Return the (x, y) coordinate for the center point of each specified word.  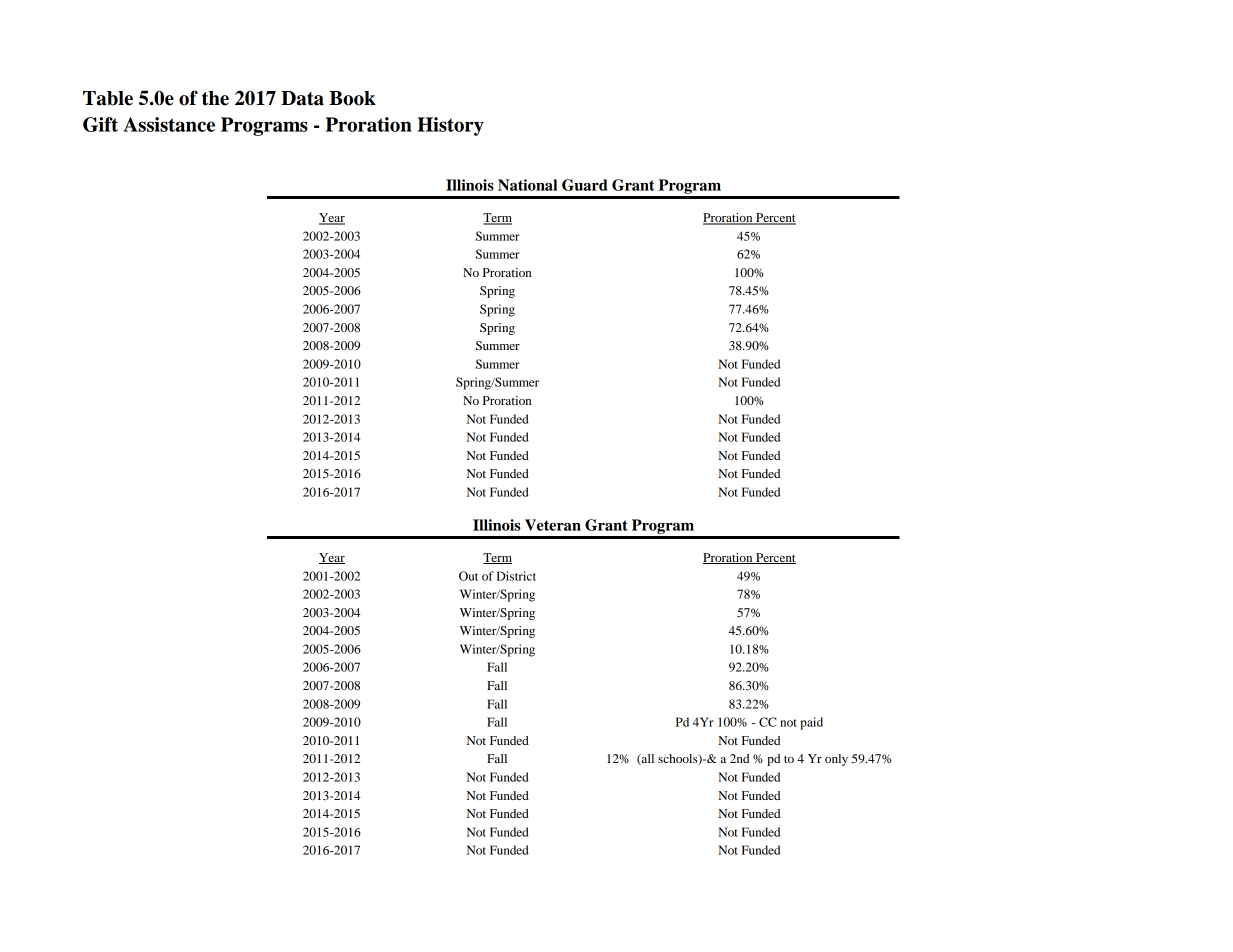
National (527, 185)
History (450, 126)
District (516, 576)
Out (468, 576)
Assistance (169, 124)
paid (811, 723)
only (836, 760)
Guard (585, 185)
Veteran (553, 525)
